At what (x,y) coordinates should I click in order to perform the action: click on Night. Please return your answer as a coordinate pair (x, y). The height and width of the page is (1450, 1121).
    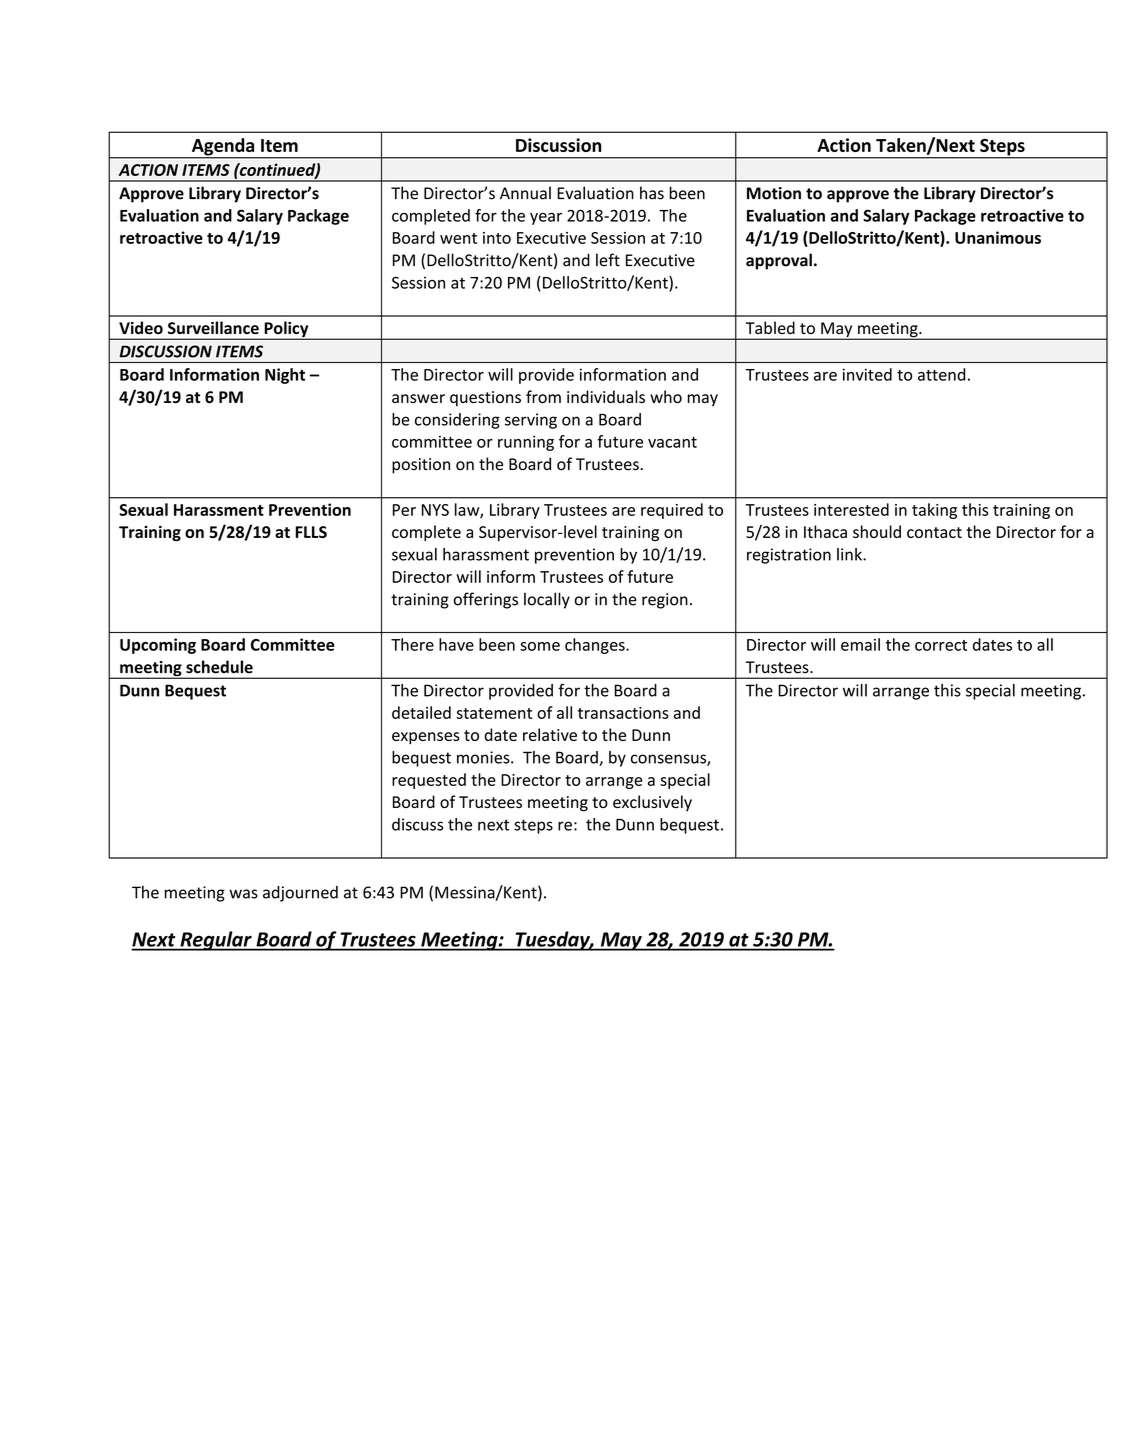
    Looking at the image, I should click on (285, 376).
